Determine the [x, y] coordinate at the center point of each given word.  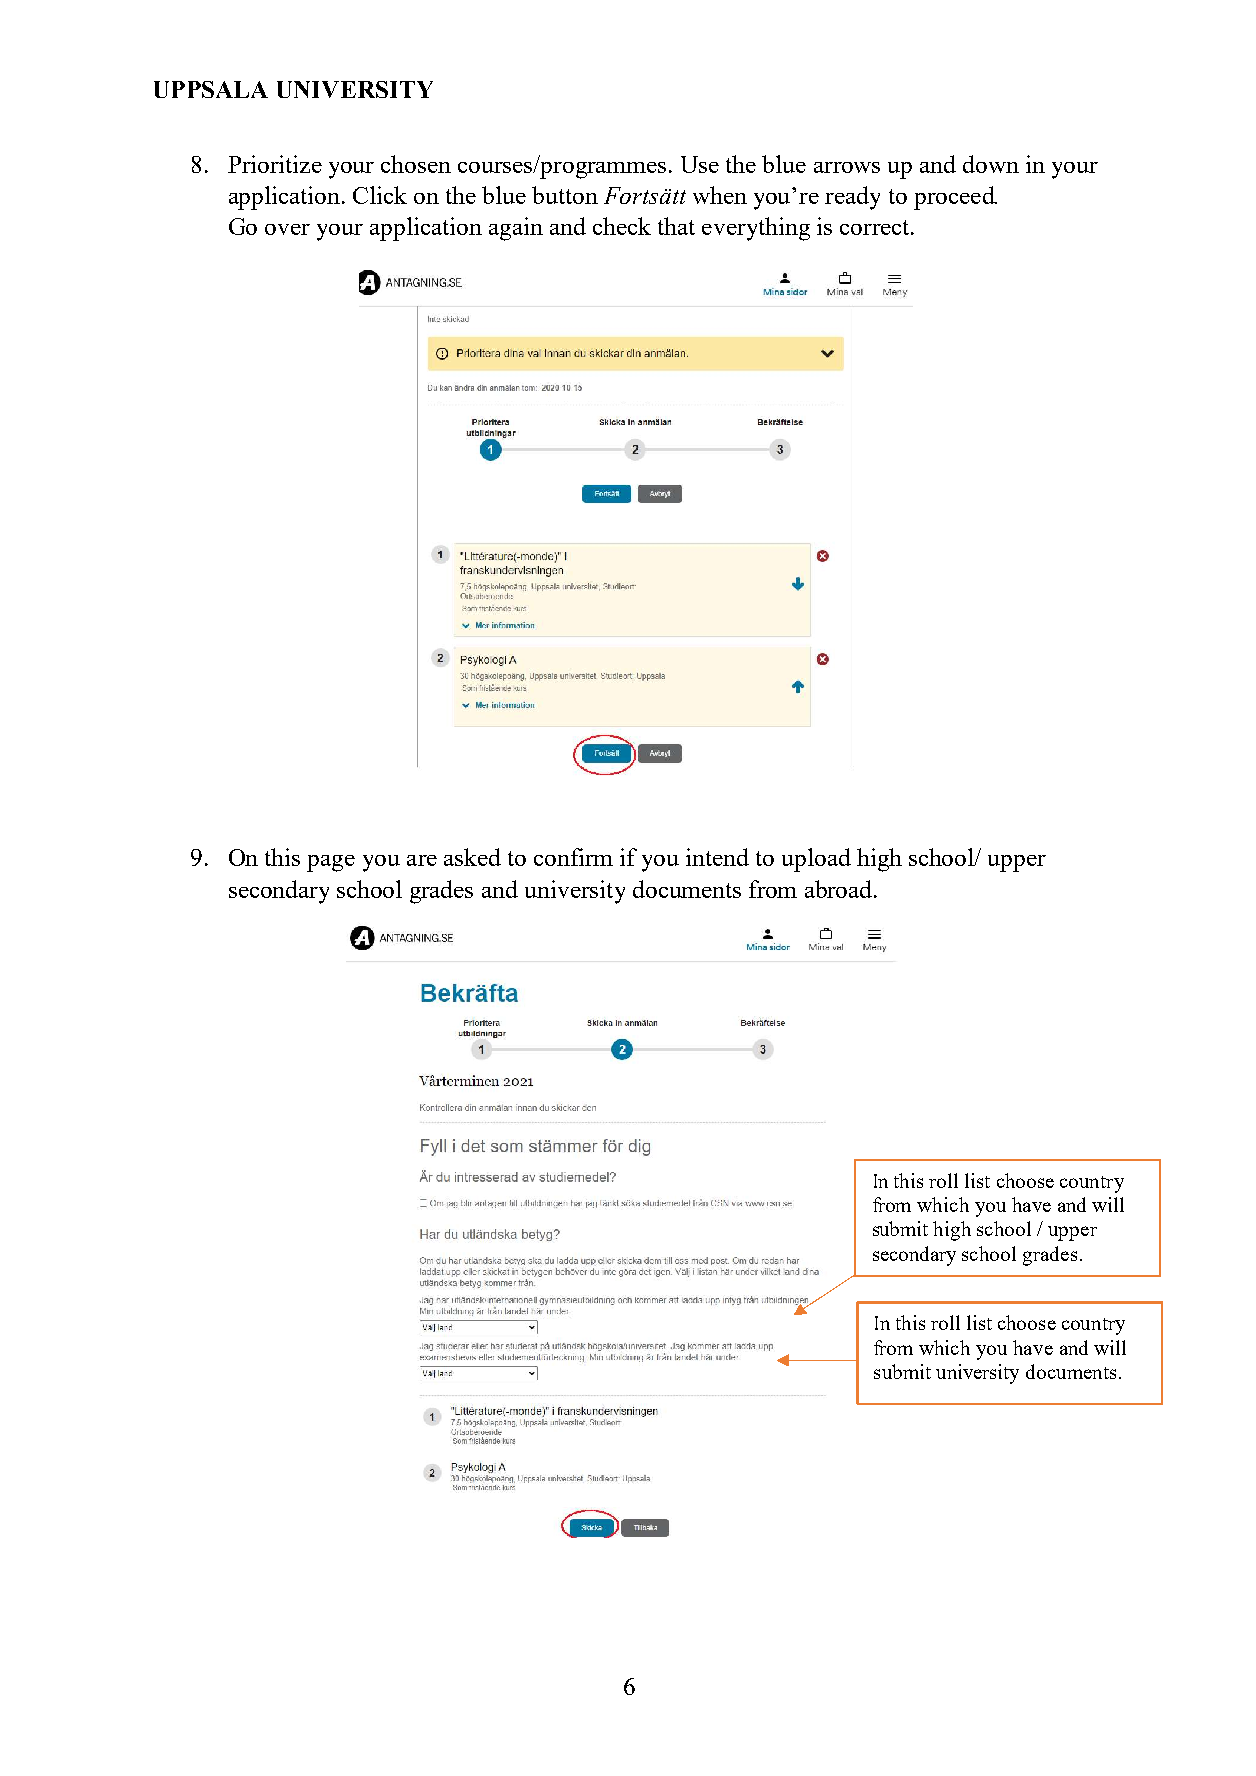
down [991, 164]
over [287, 229]
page [331, 863]
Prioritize [275, 164]
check [622, 226]
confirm [573, 857]
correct [876, 227]
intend [717, 857]
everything [756, 229]
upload [816, 860]
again [516, 229]
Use [700, 164]
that [676, 226]
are [422, 860]
